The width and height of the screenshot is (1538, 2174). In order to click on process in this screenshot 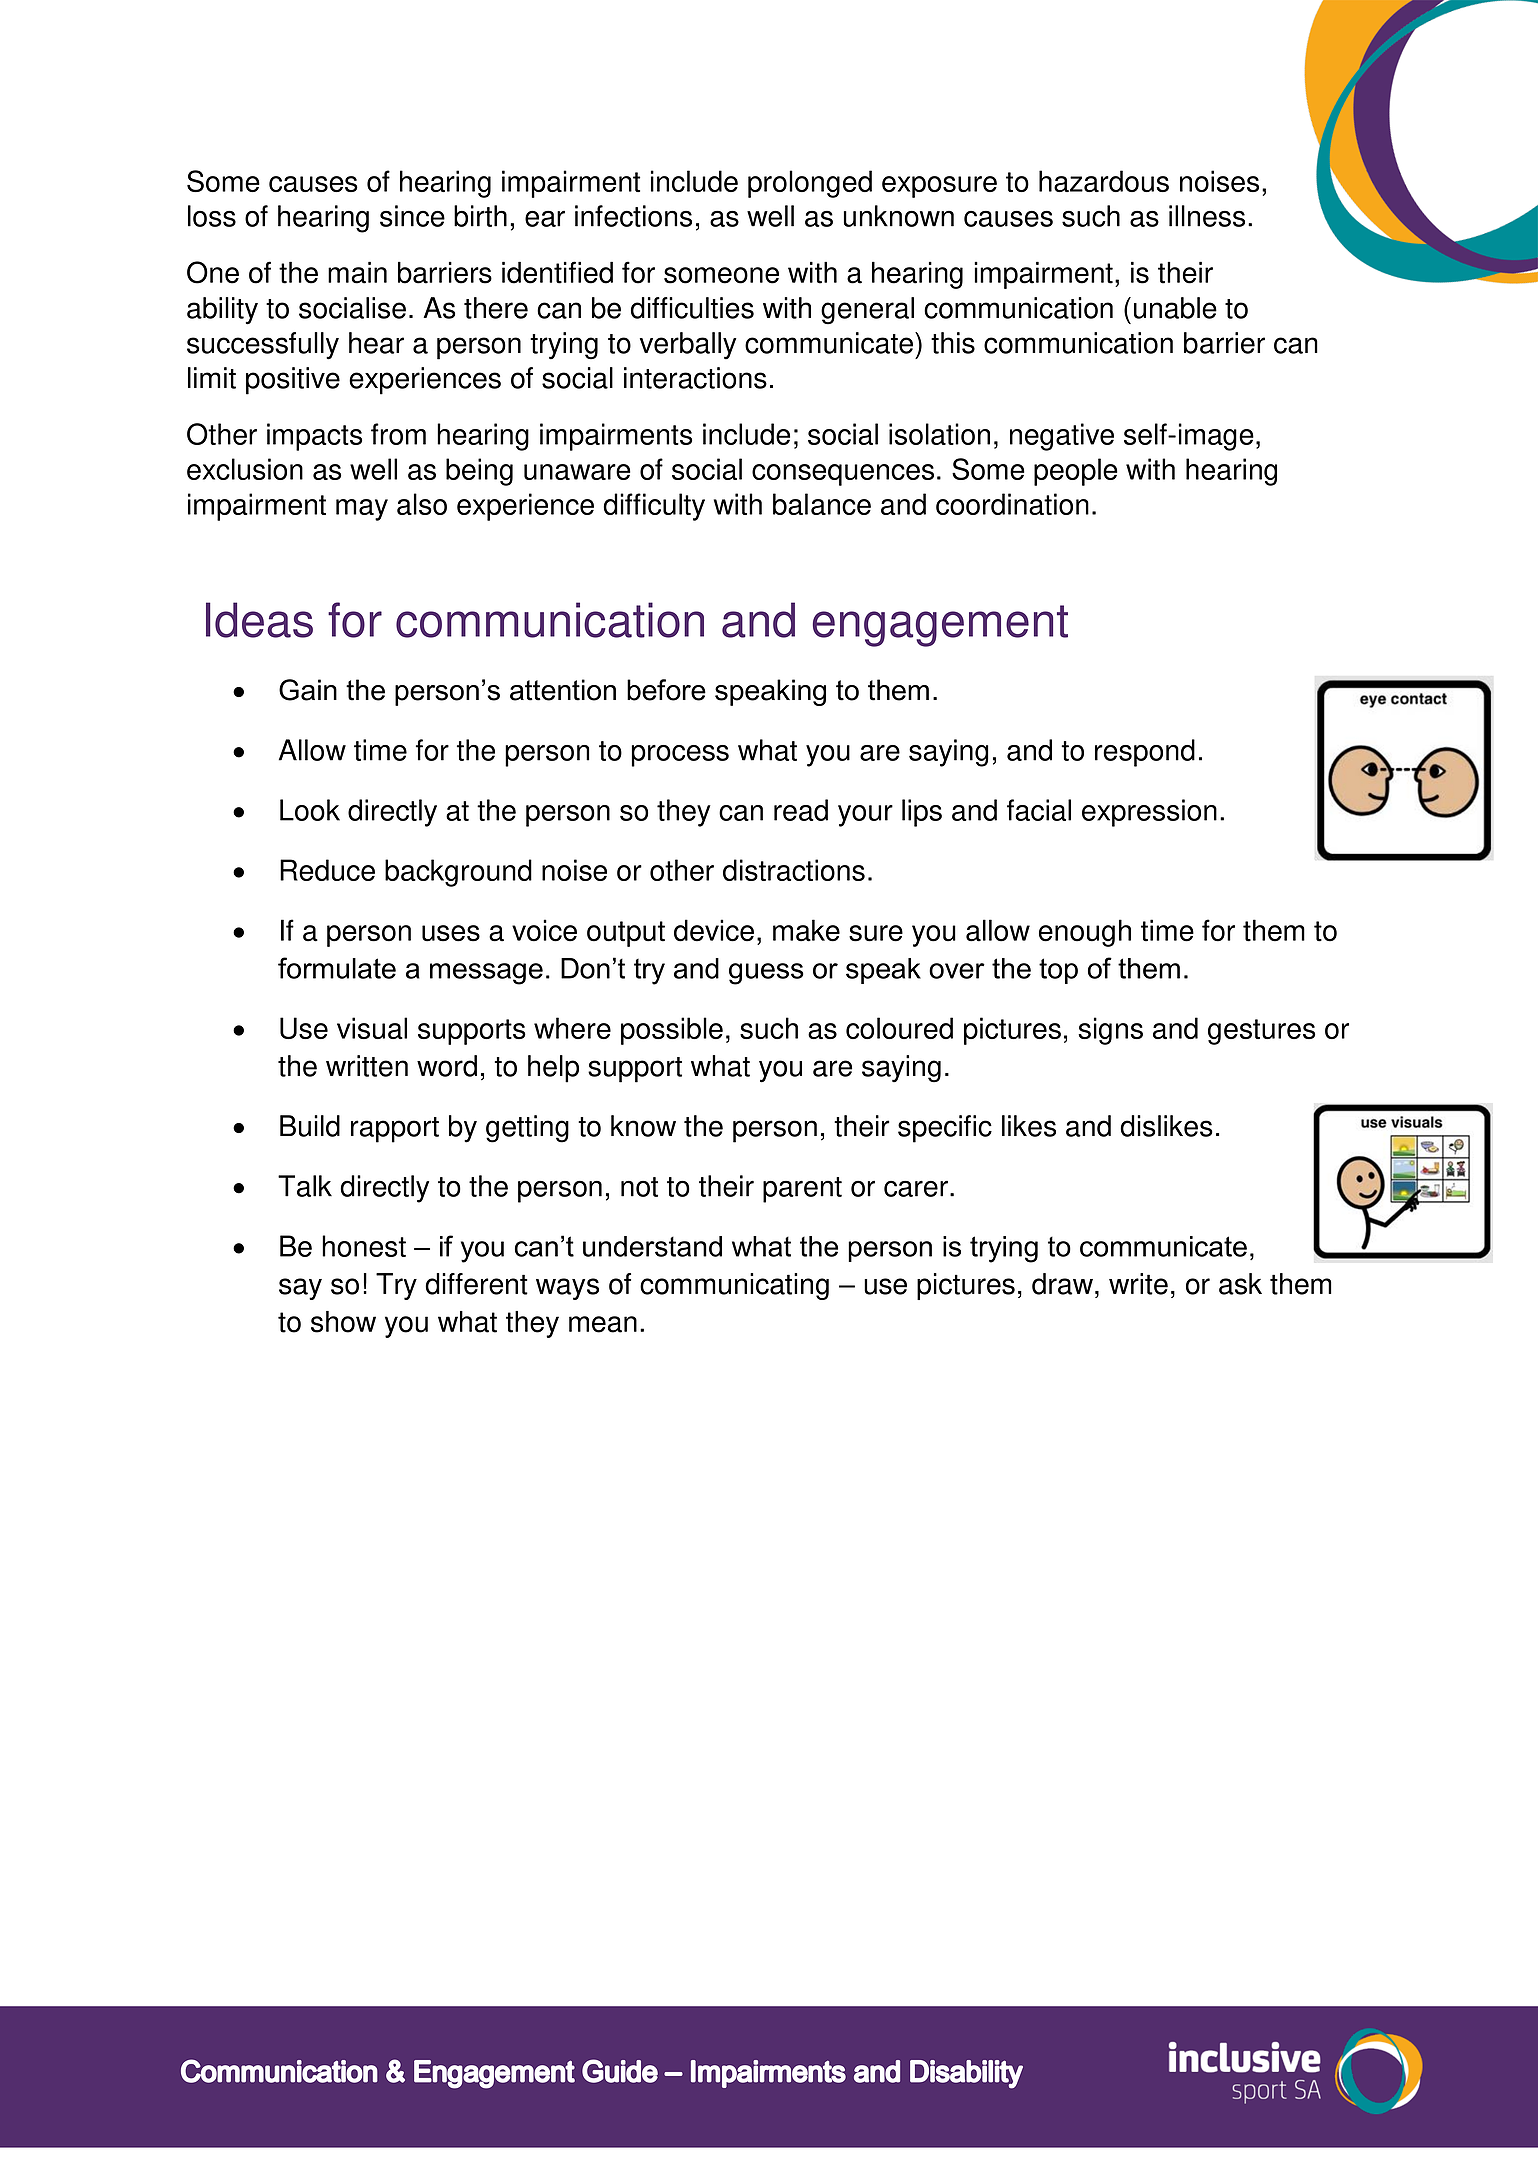, I will do `click(680, 756)`.
